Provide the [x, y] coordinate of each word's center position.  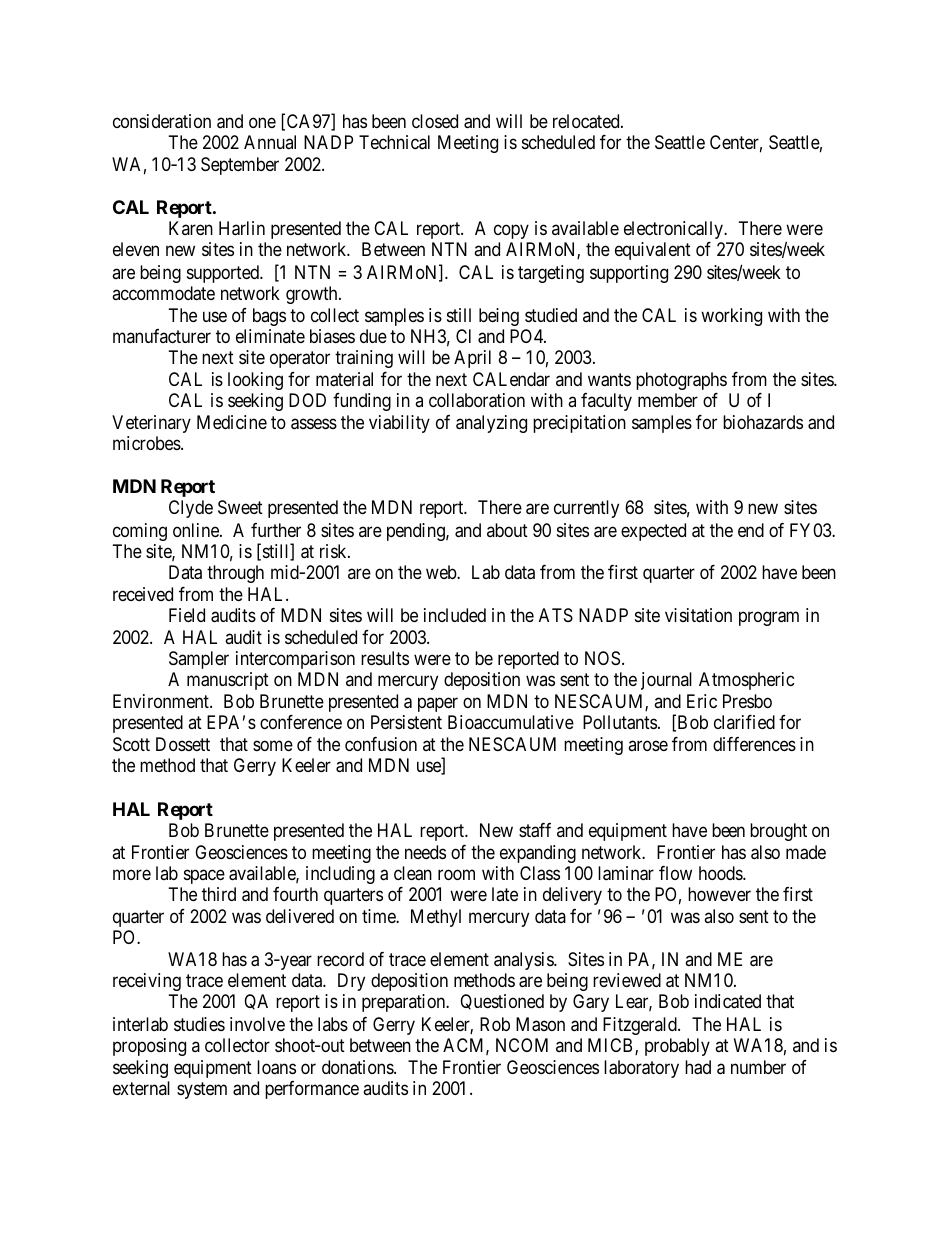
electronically [674, 230]
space [204, 876]
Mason [540, 1024]
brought [778, 832]
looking [255, 381]
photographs [681, 381]
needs [425, 852]
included [455, 615]
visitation [698, 615]
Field [187, 615]
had [698, 1067]
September [240, 166]
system [202, 1090]
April [472, 359]
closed [435, 121]
